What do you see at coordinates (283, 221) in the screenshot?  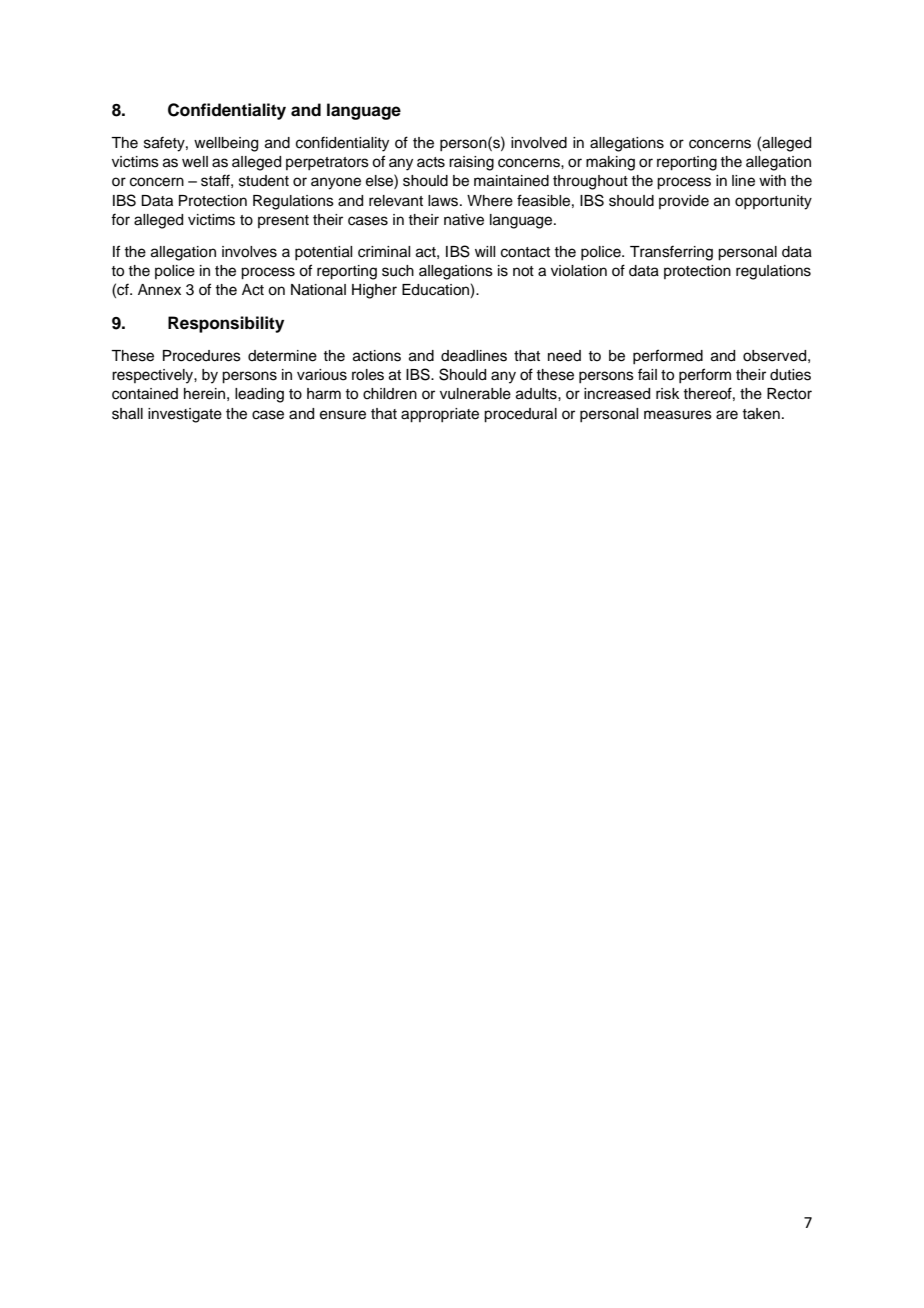 I see `present` at bounding box center [283, 221].
